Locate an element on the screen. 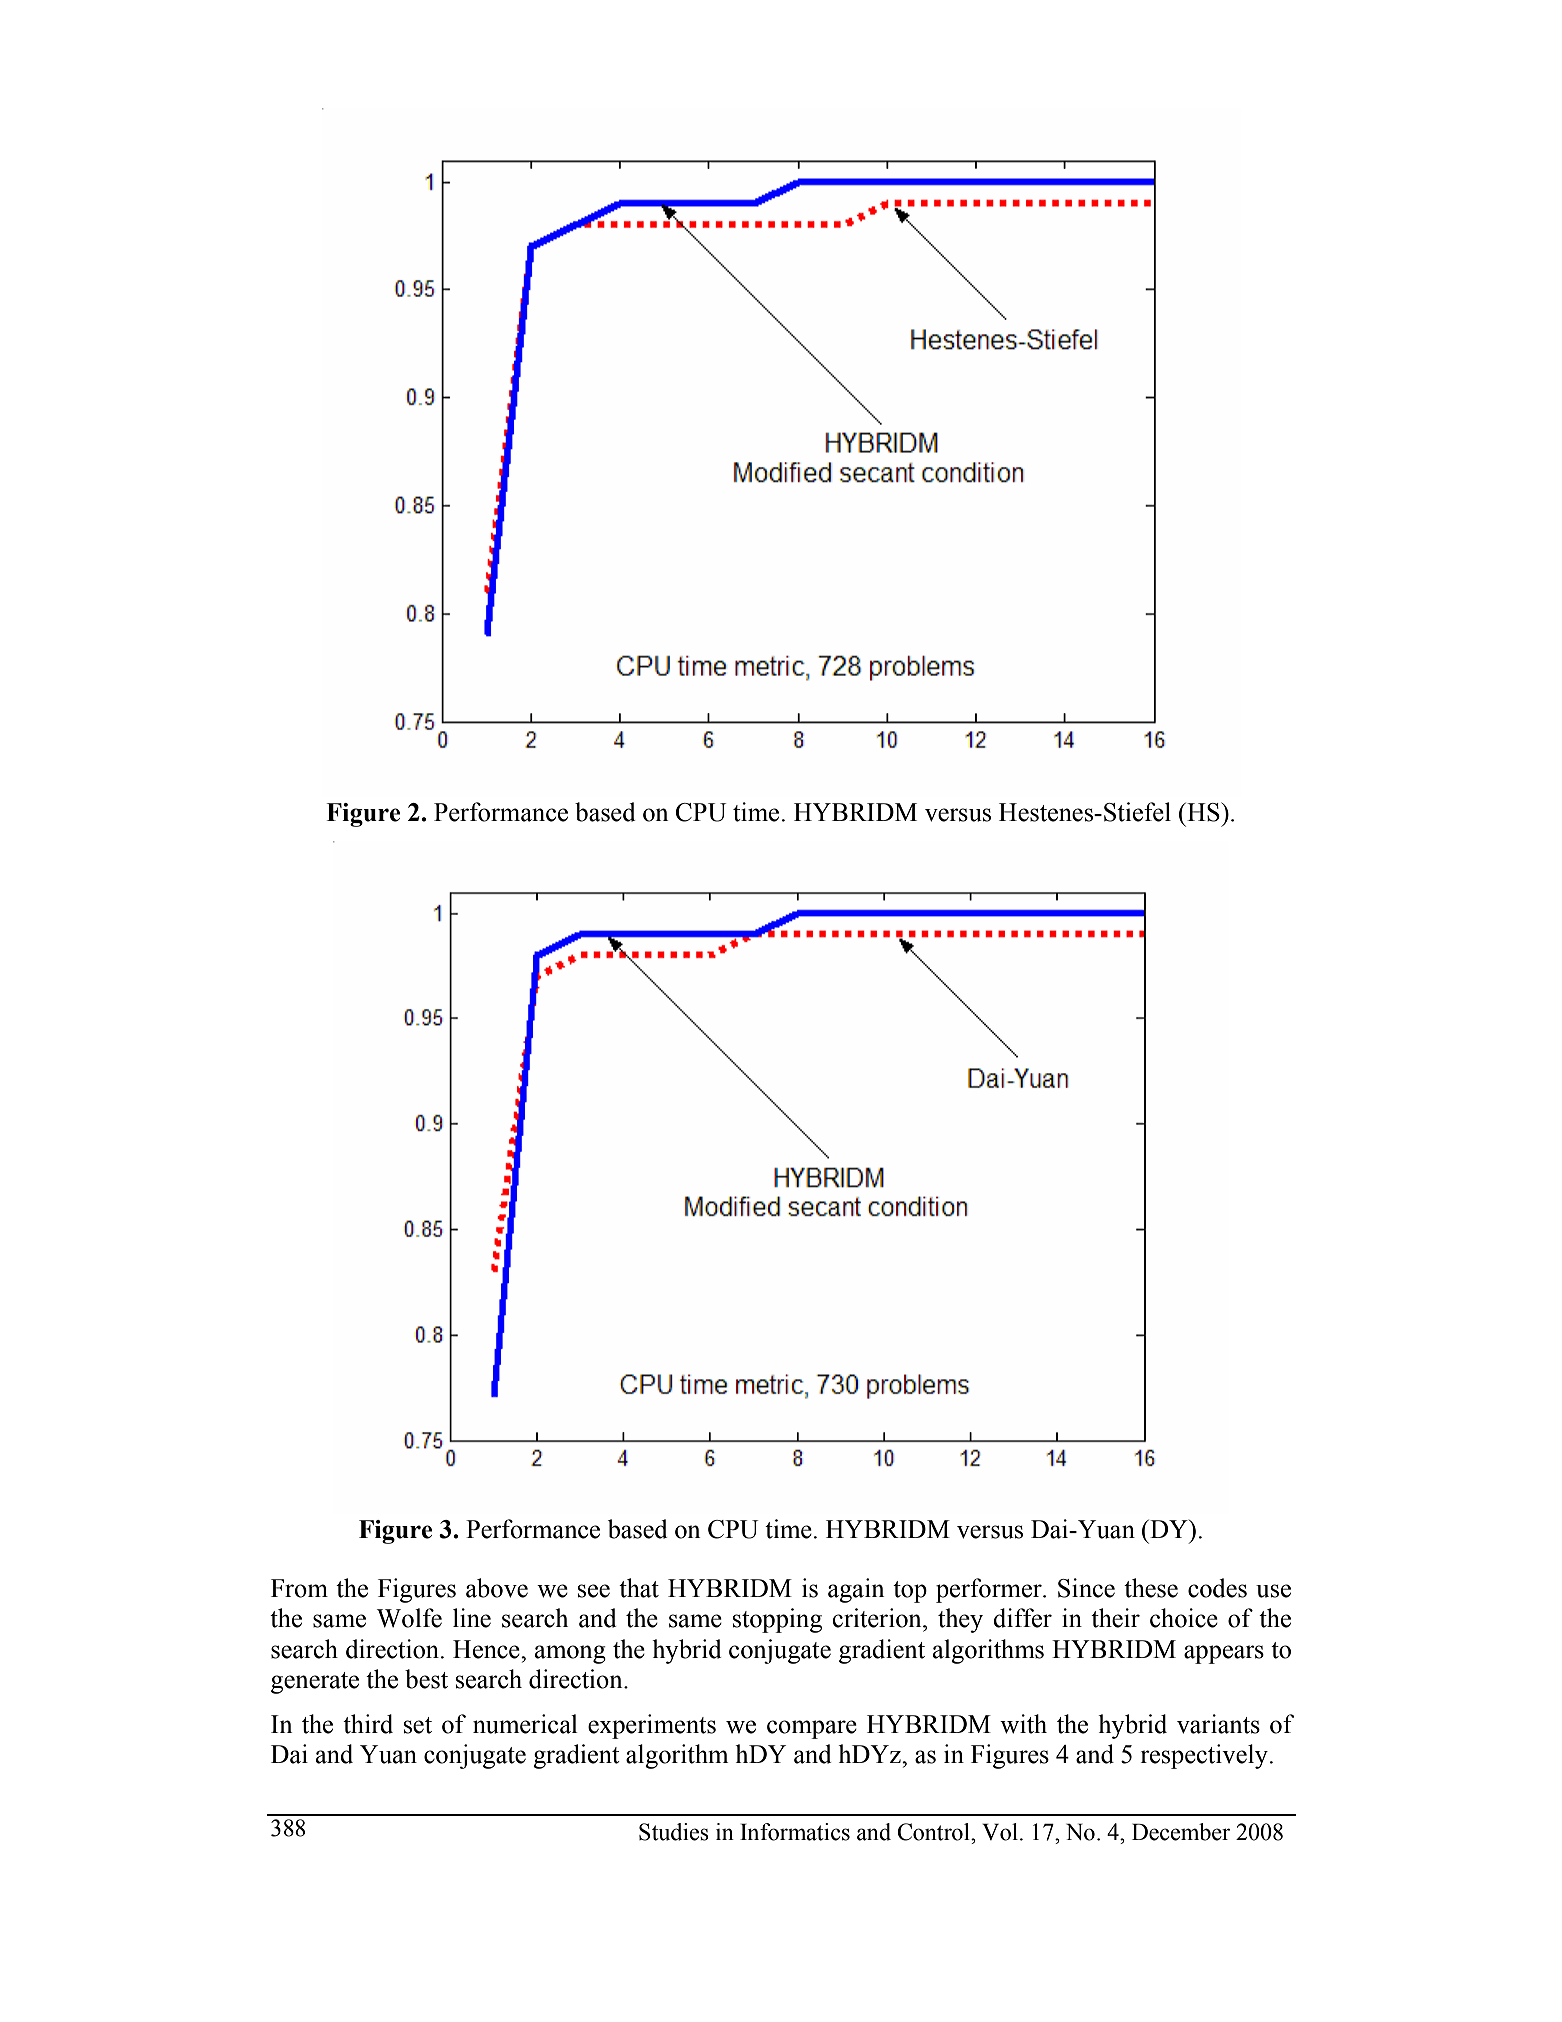 This screenshot has height=2022, width=1562. above is located at coordinates (497, 1588).
